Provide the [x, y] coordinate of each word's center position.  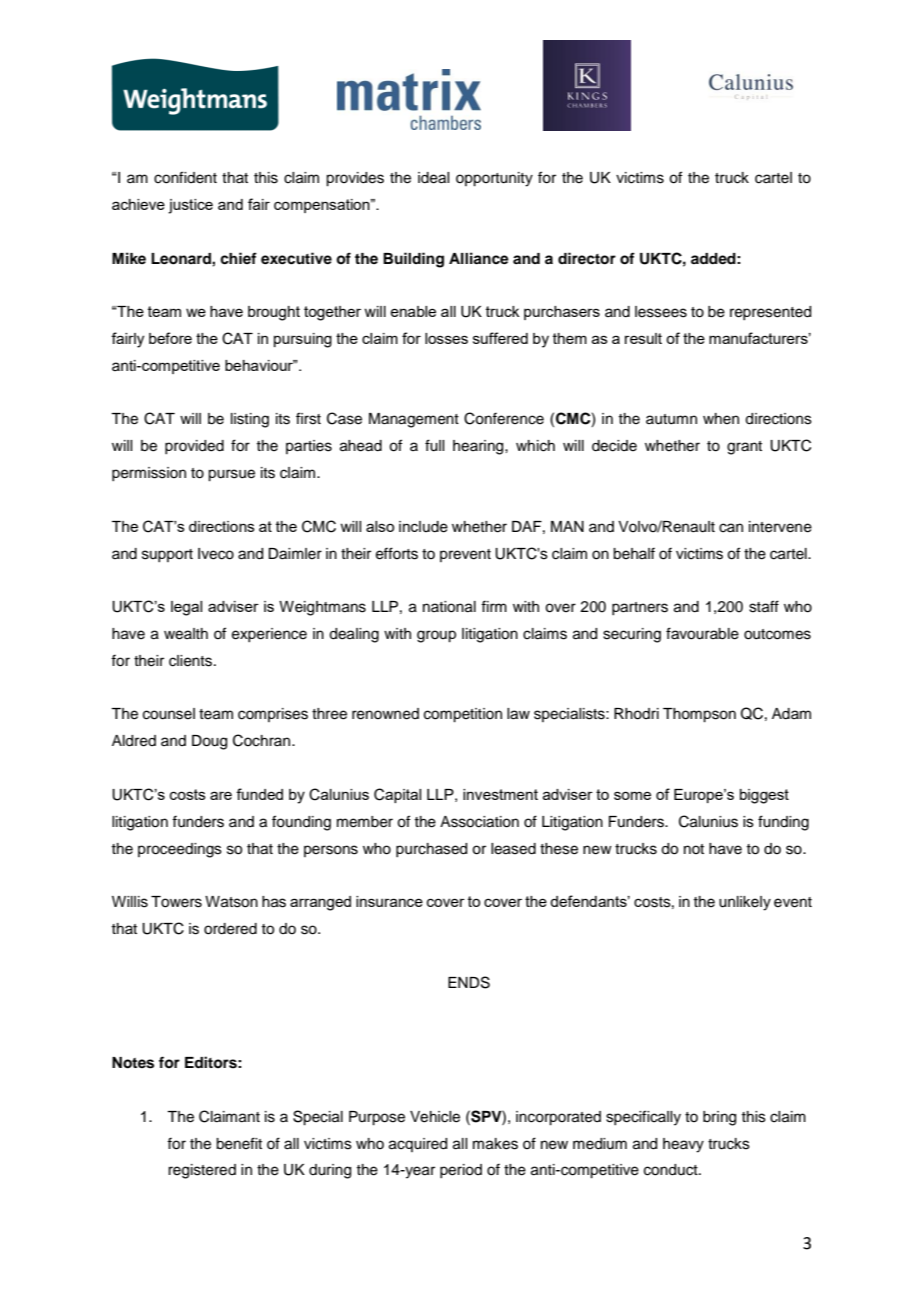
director [587, 258]
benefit [239, 1143]
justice [190, 206]
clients [190, 661]
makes [495, 1144]
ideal [433, 178]
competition [463, 715]
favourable [702, 633]
